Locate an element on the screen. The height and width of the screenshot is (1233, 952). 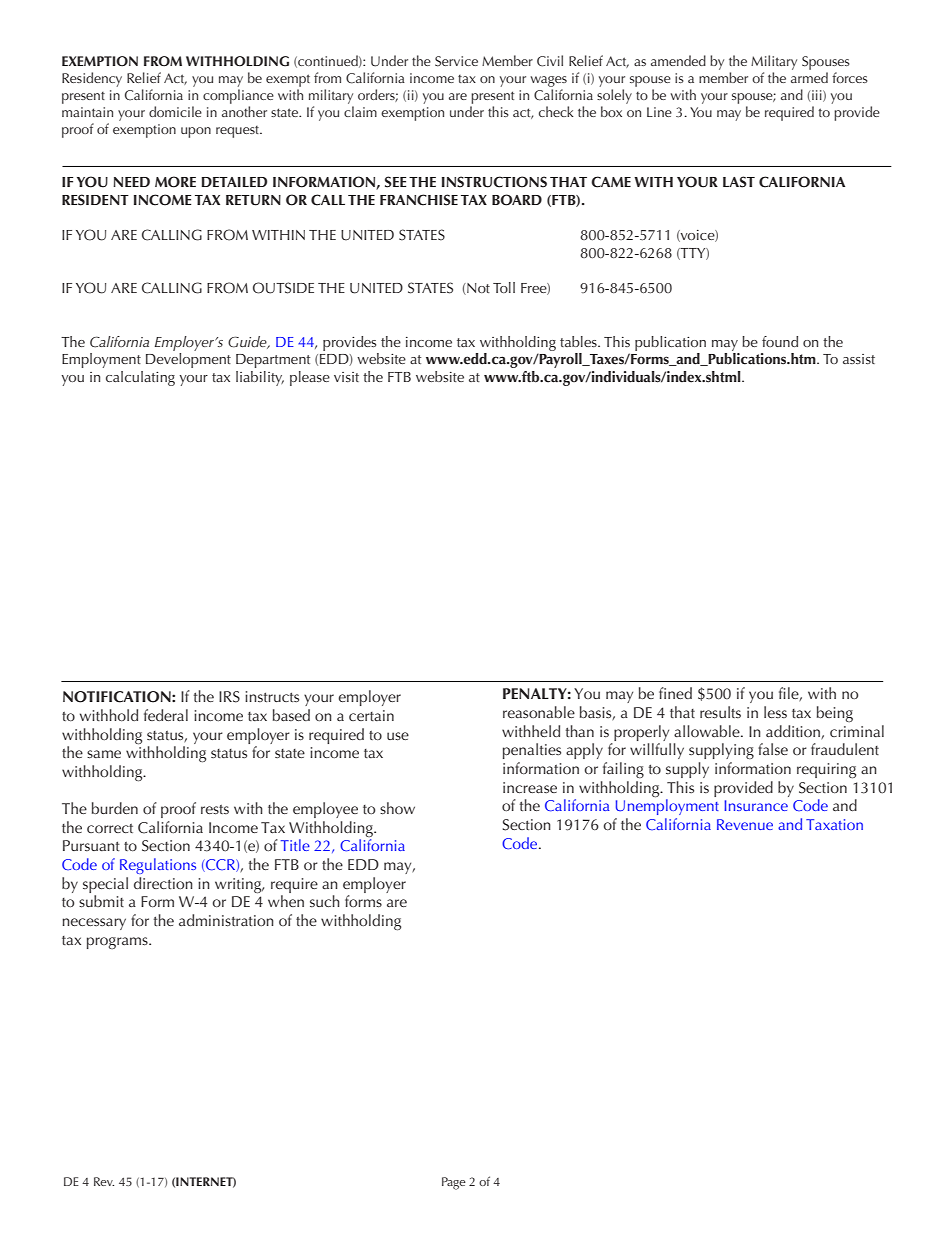
domicile is located at coordinates (175, 111).
